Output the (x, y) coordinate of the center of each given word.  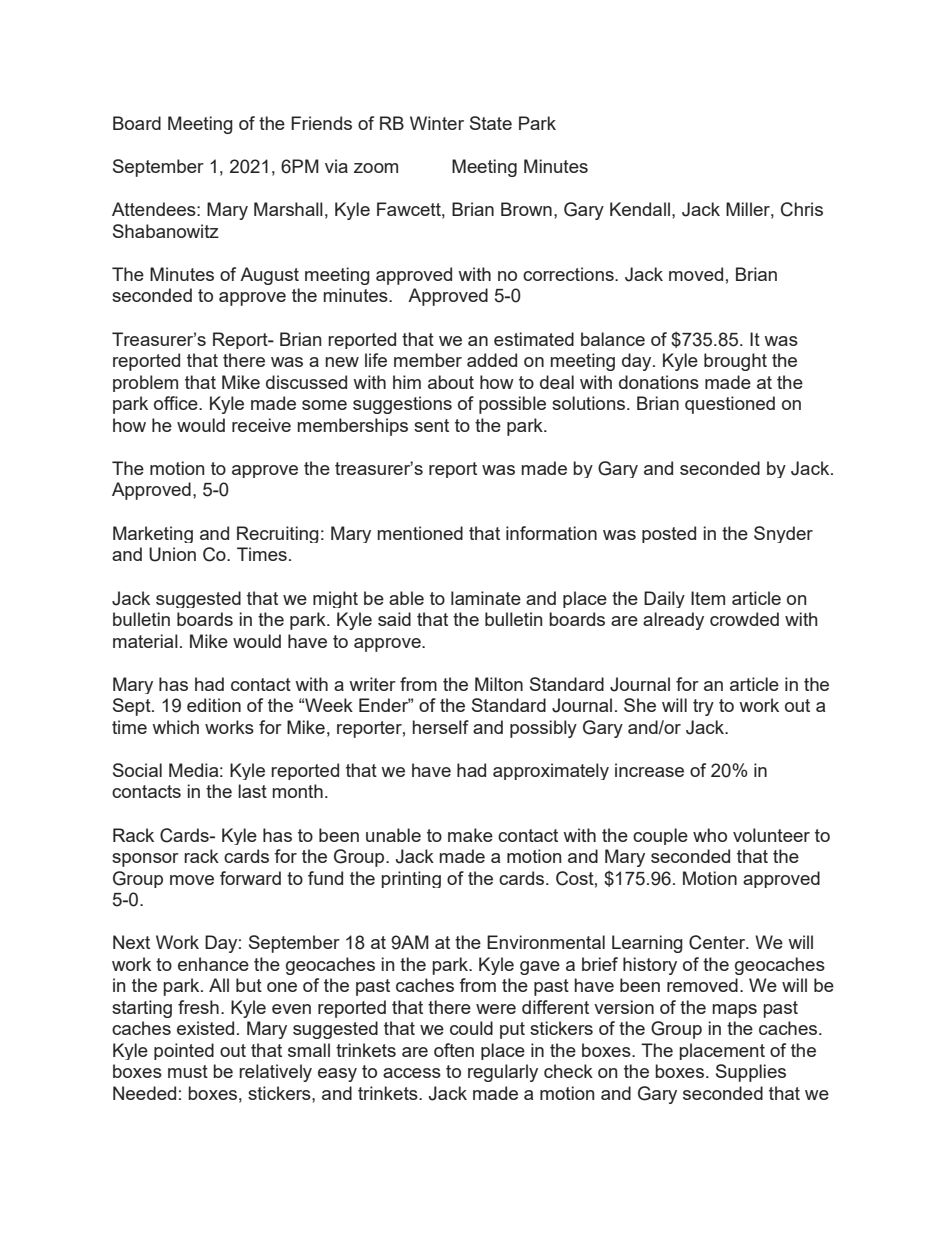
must (188, 1071)
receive (261, 425)
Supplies (751, 1073)
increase (649, 770)
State (491, 123)
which (175, 727)
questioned (730, 405)
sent (431, 425)
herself (441, 727)
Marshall (288, 209)
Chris (802, 209)
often (454, 1050)
